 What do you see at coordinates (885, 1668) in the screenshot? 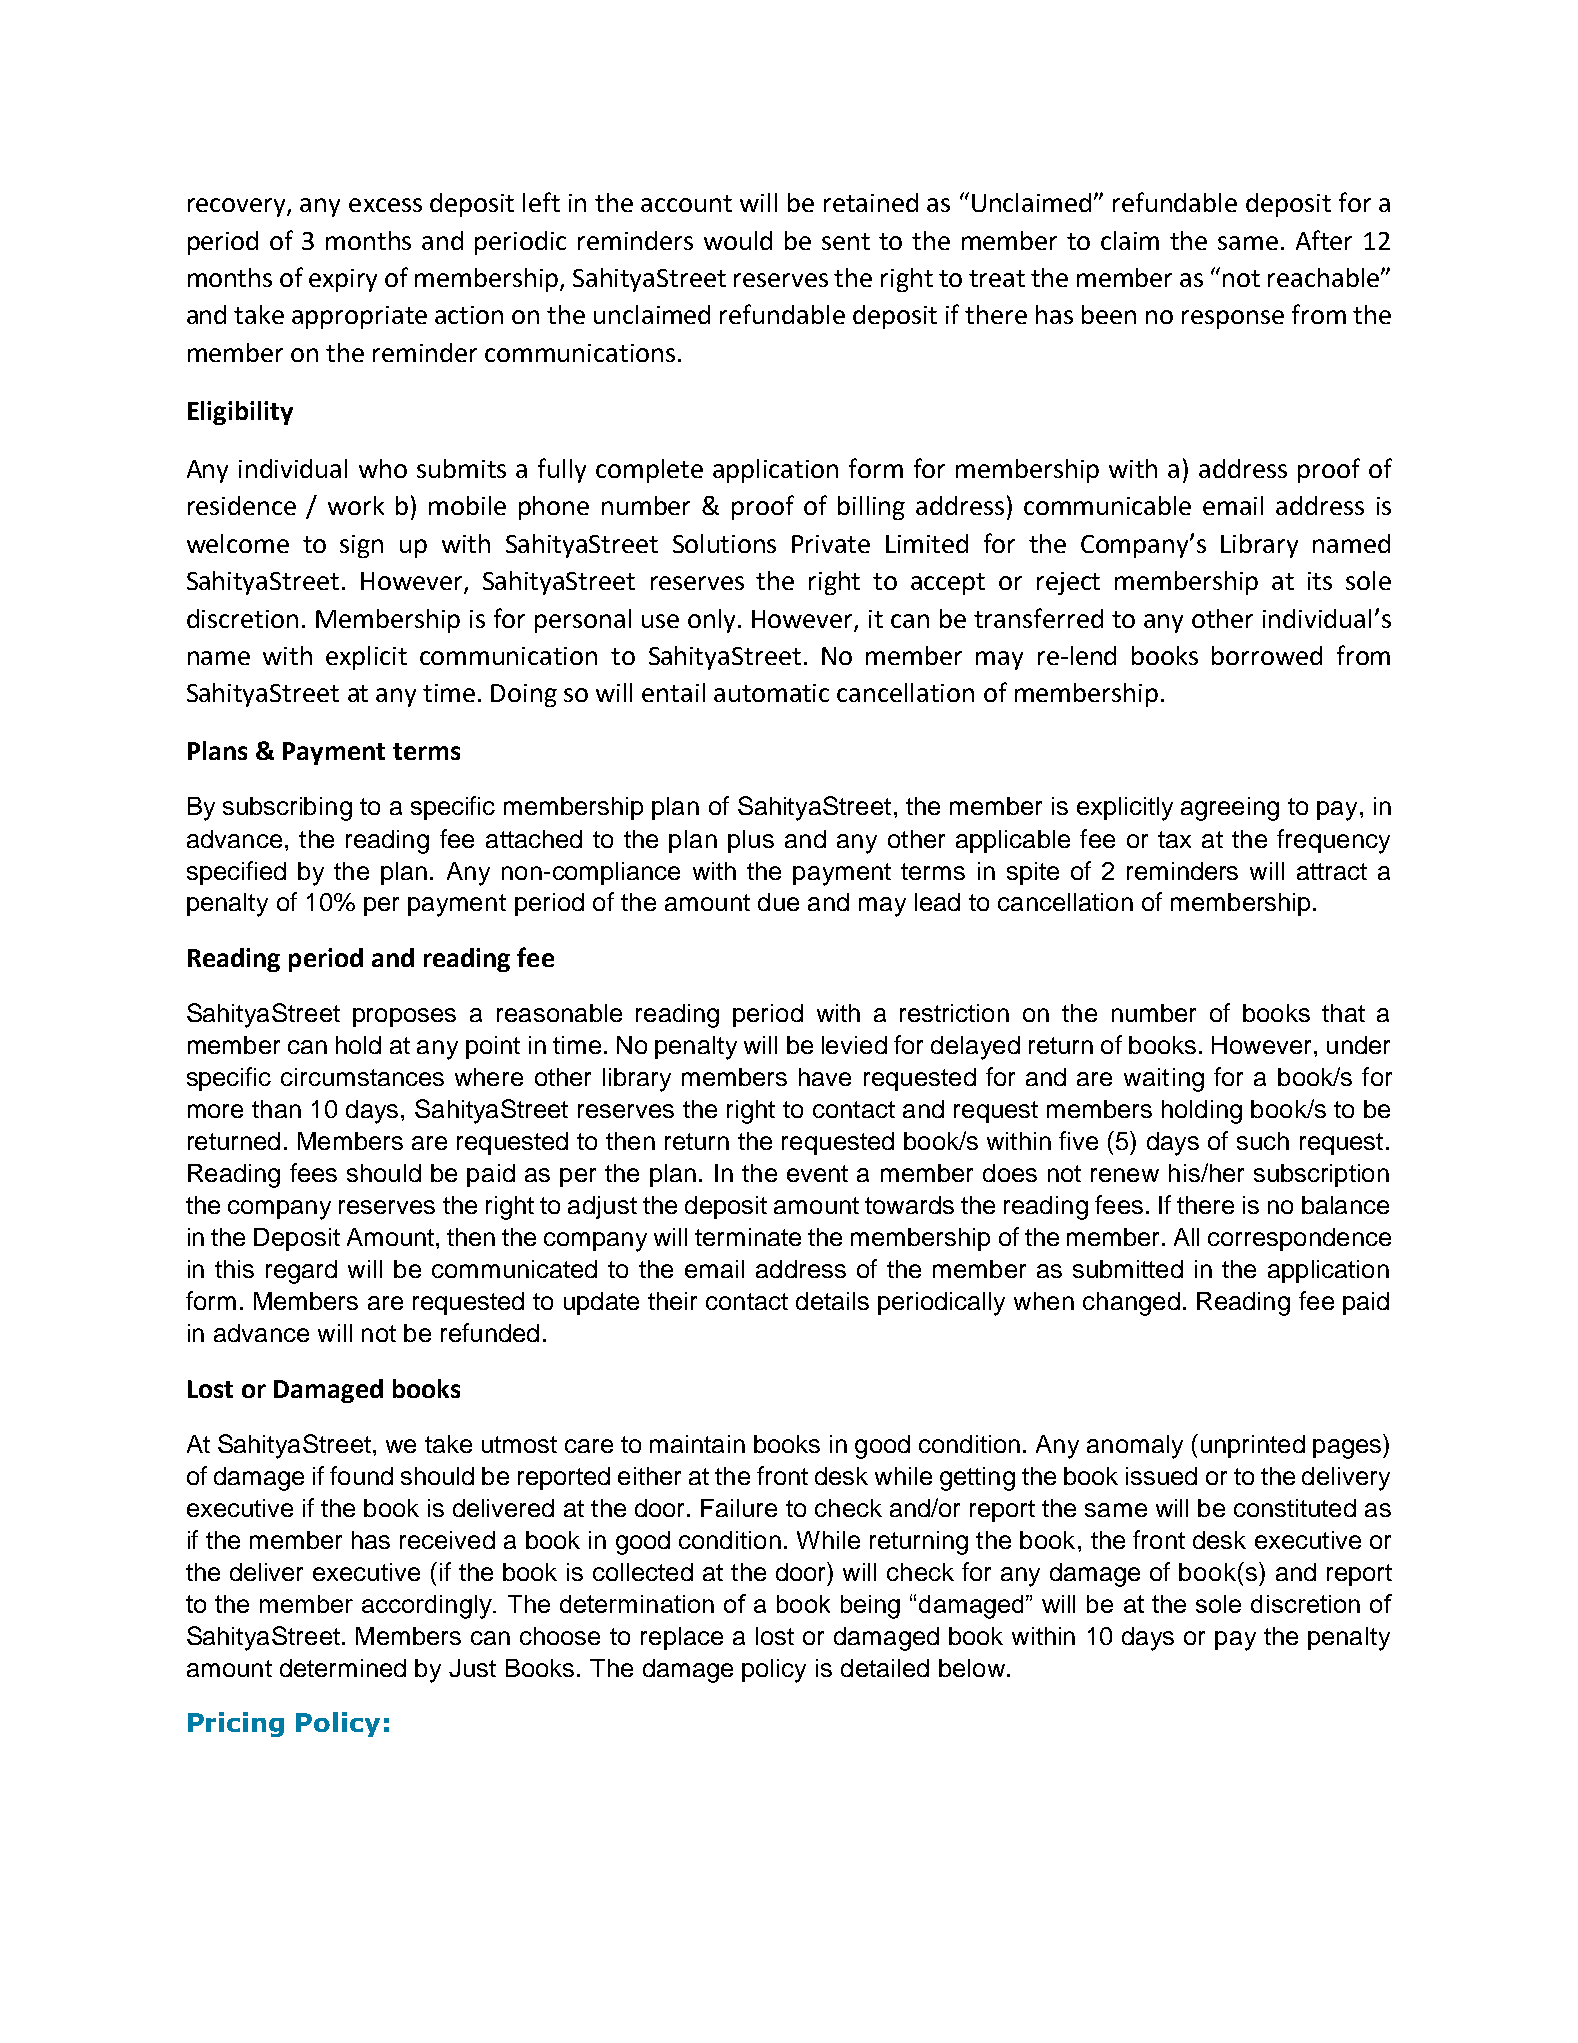
I see `detailed` at bounding box center [885, 1668].
